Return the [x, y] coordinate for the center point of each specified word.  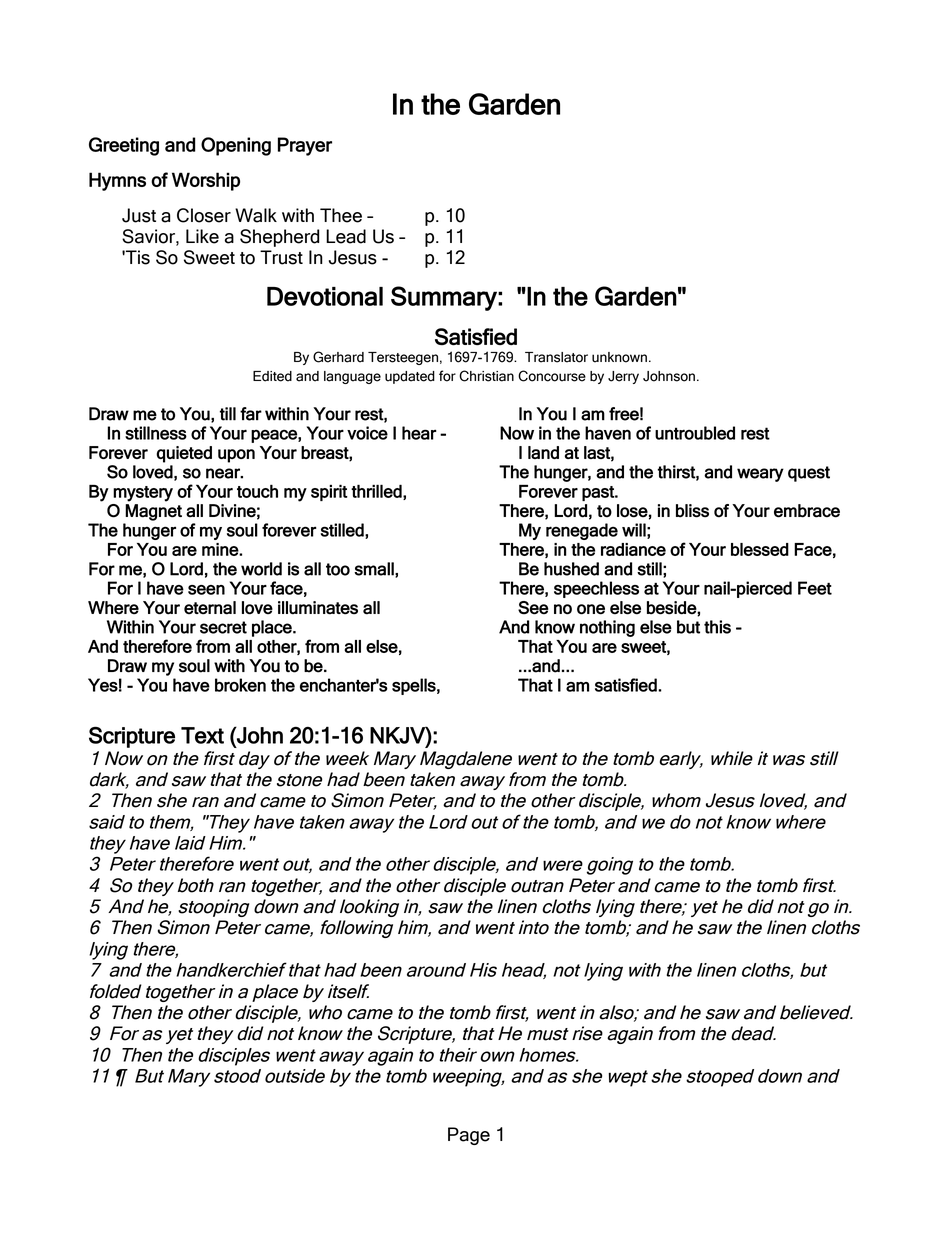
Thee [341, 215]
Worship [206, 181]
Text [202, 735]
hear [419, 433]
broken [240, 685]
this [717, 627]
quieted [184, 454]
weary [760, 475]
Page [469, 1136]
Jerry [623, 377]
